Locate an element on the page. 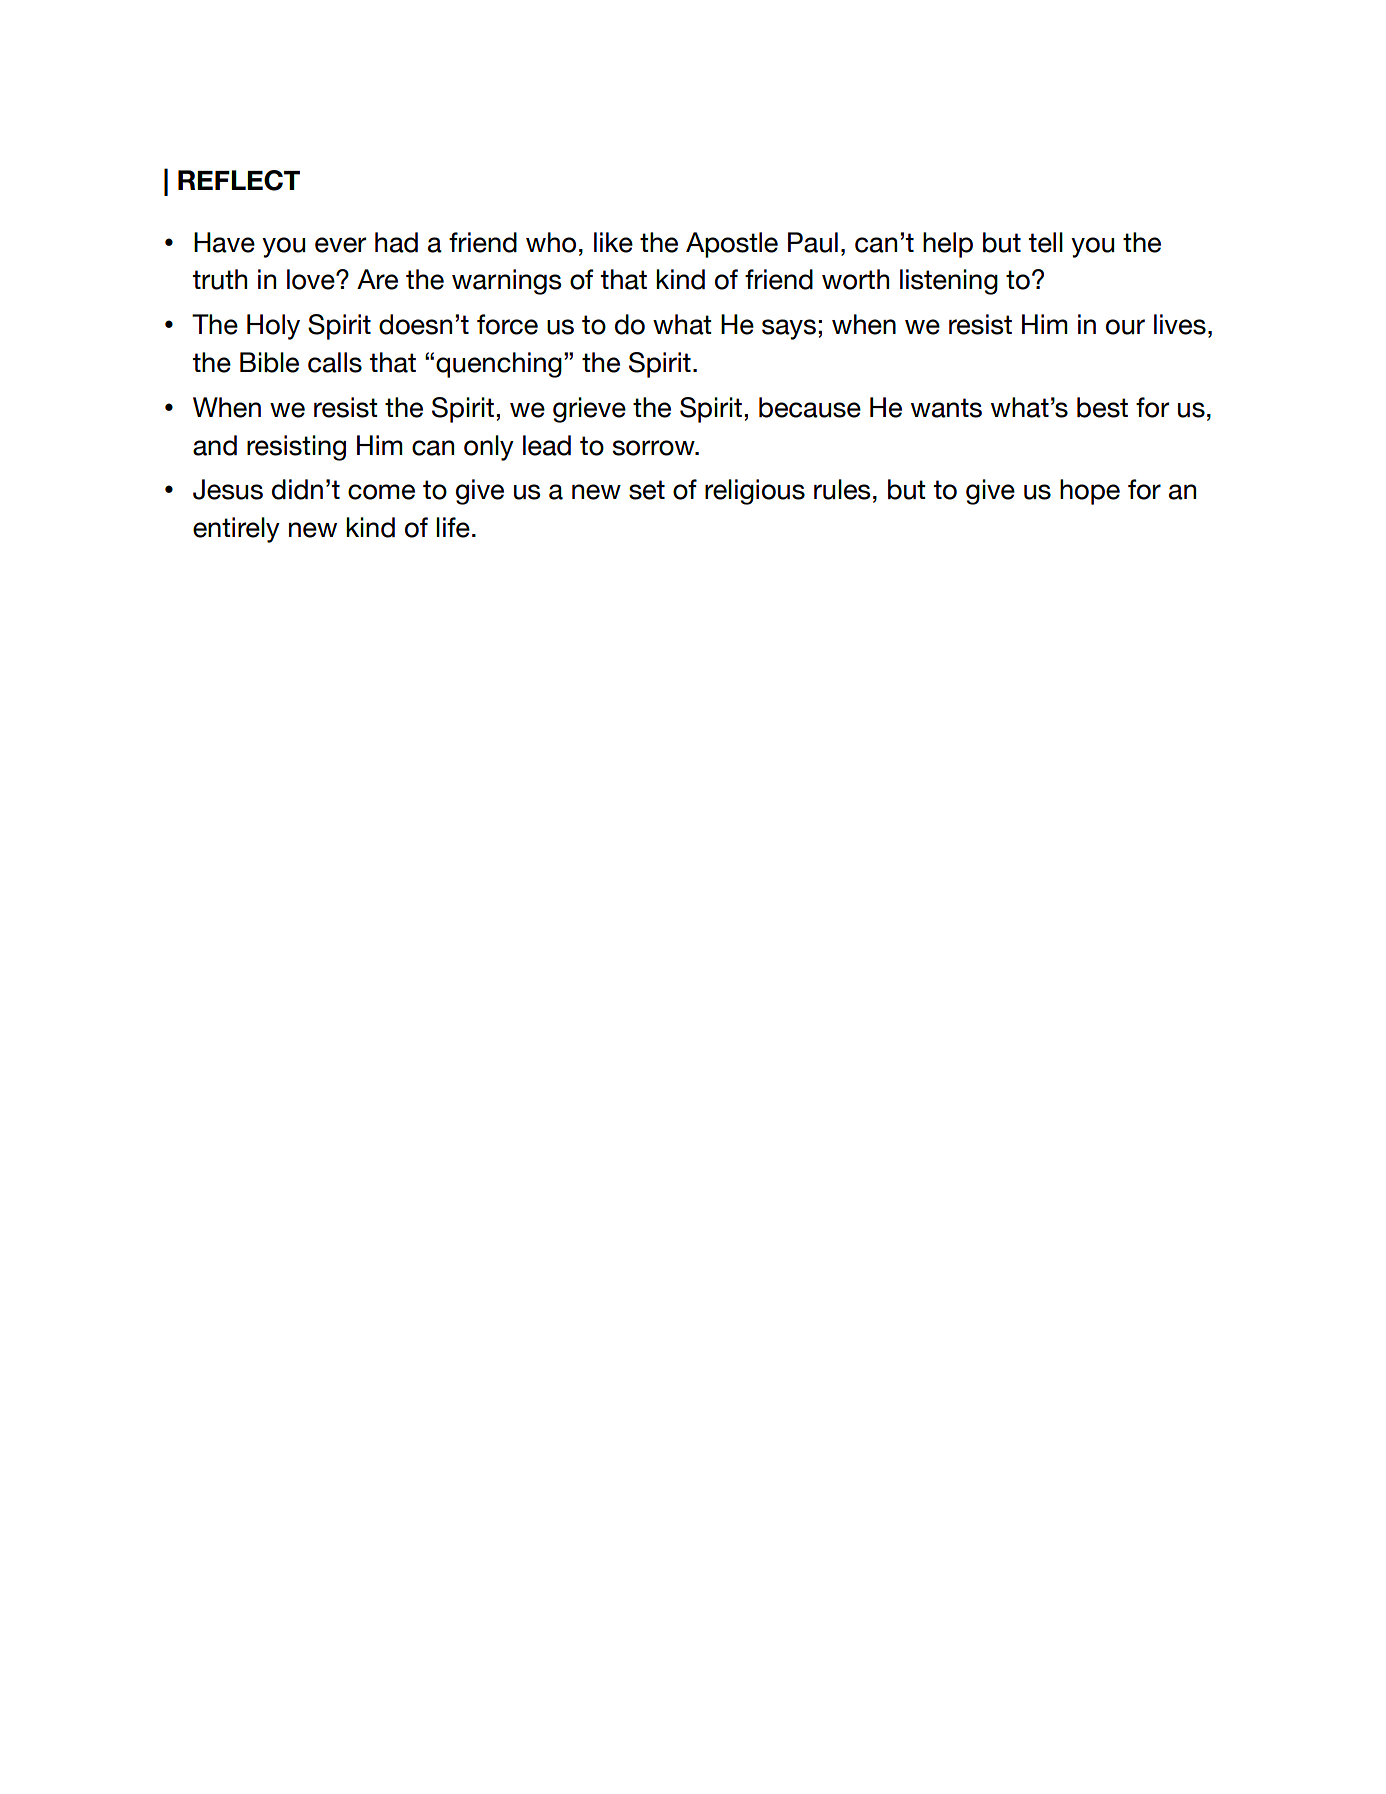 This page has width=1386, height=1794. entirely is located at coordinates (236, 530).
